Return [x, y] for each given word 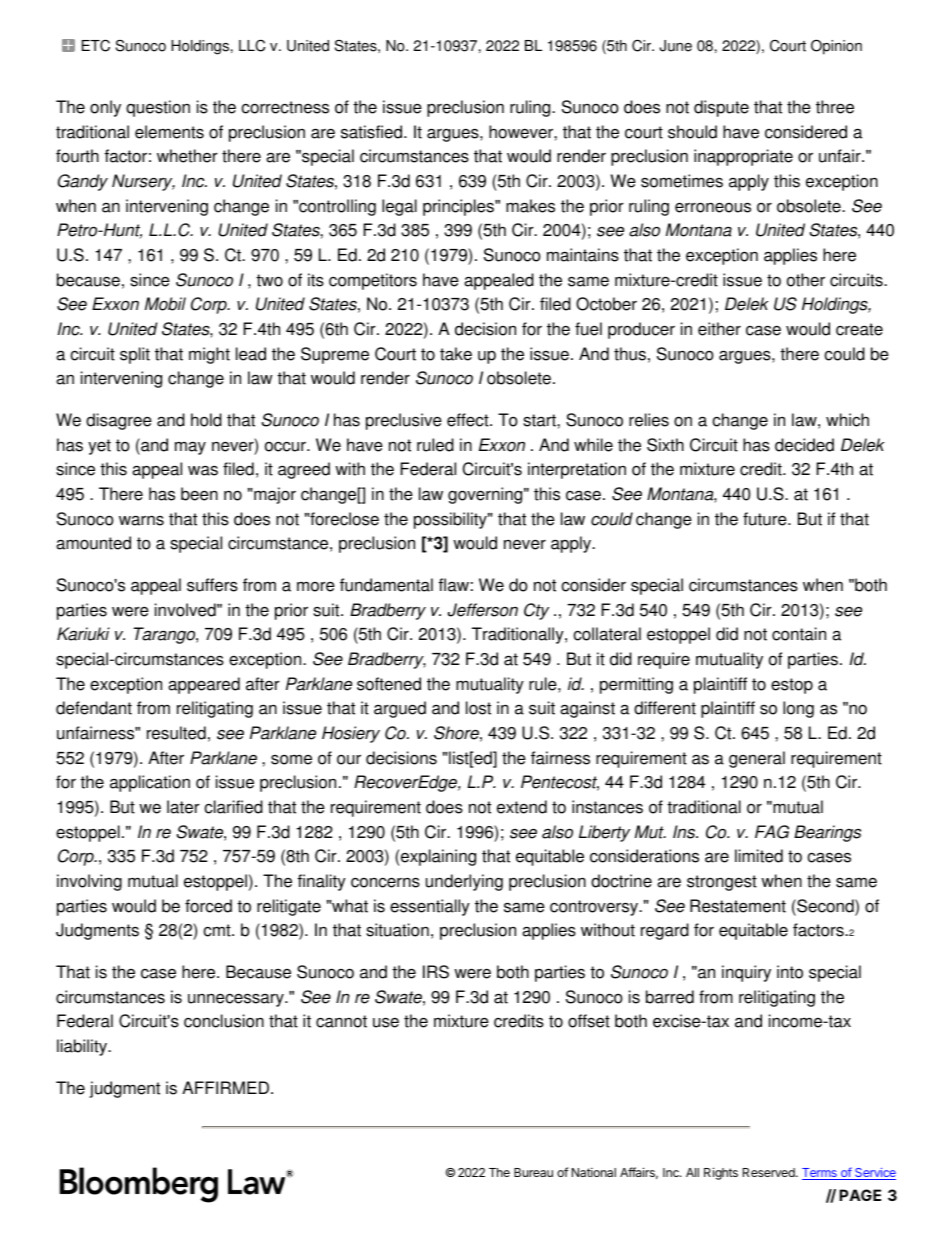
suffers [212, 585]
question [158, 108]
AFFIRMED [225, 1087]
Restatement [738, 906]
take [456, 354]
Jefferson [483, 610]
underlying [464, 882]
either [719, 329]
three [835, 107]
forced [208, 906]
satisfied [373, 132]
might [209, 355]
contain [799, 634]
